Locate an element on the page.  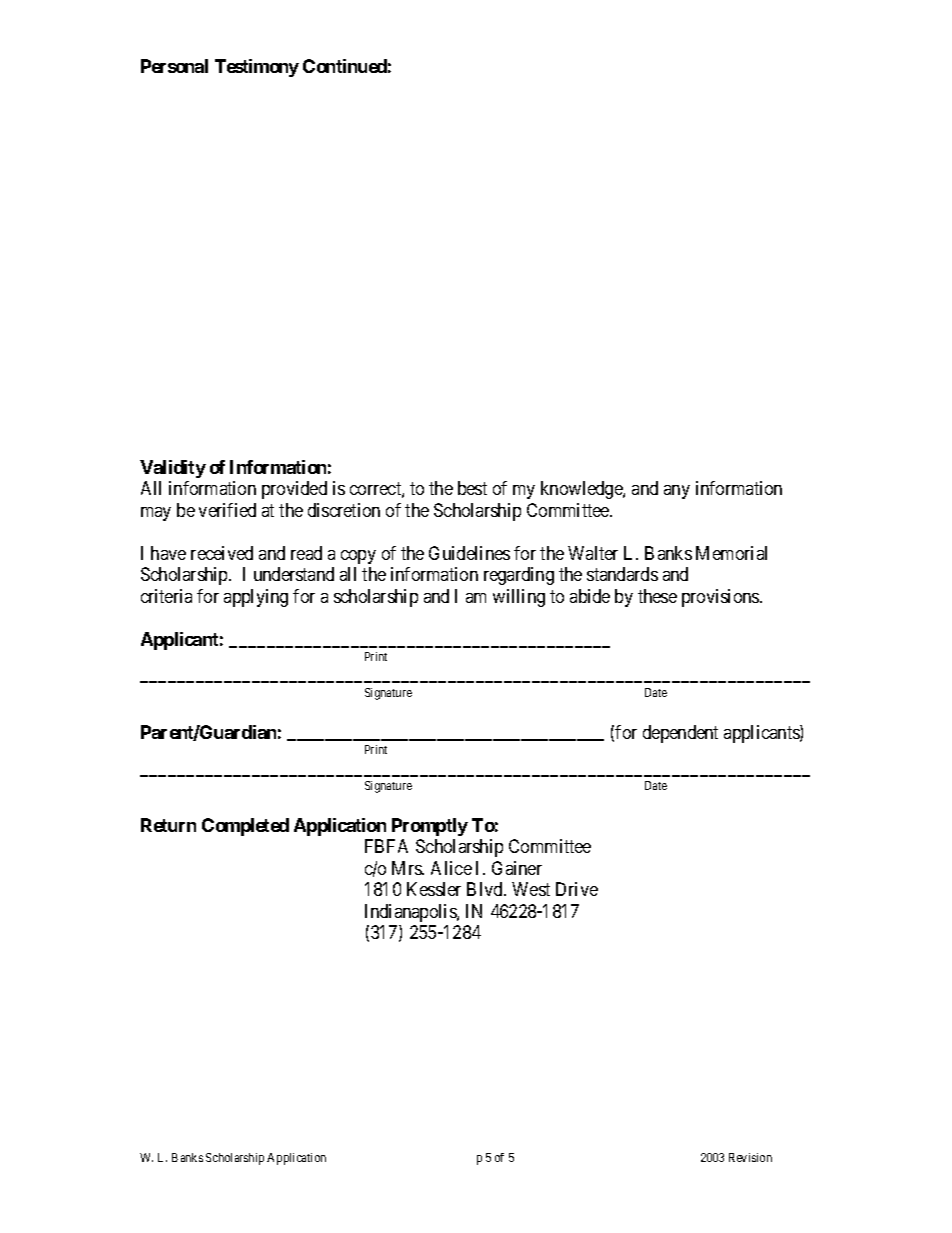
Indianapolis is located at coordinates (411, 913).
